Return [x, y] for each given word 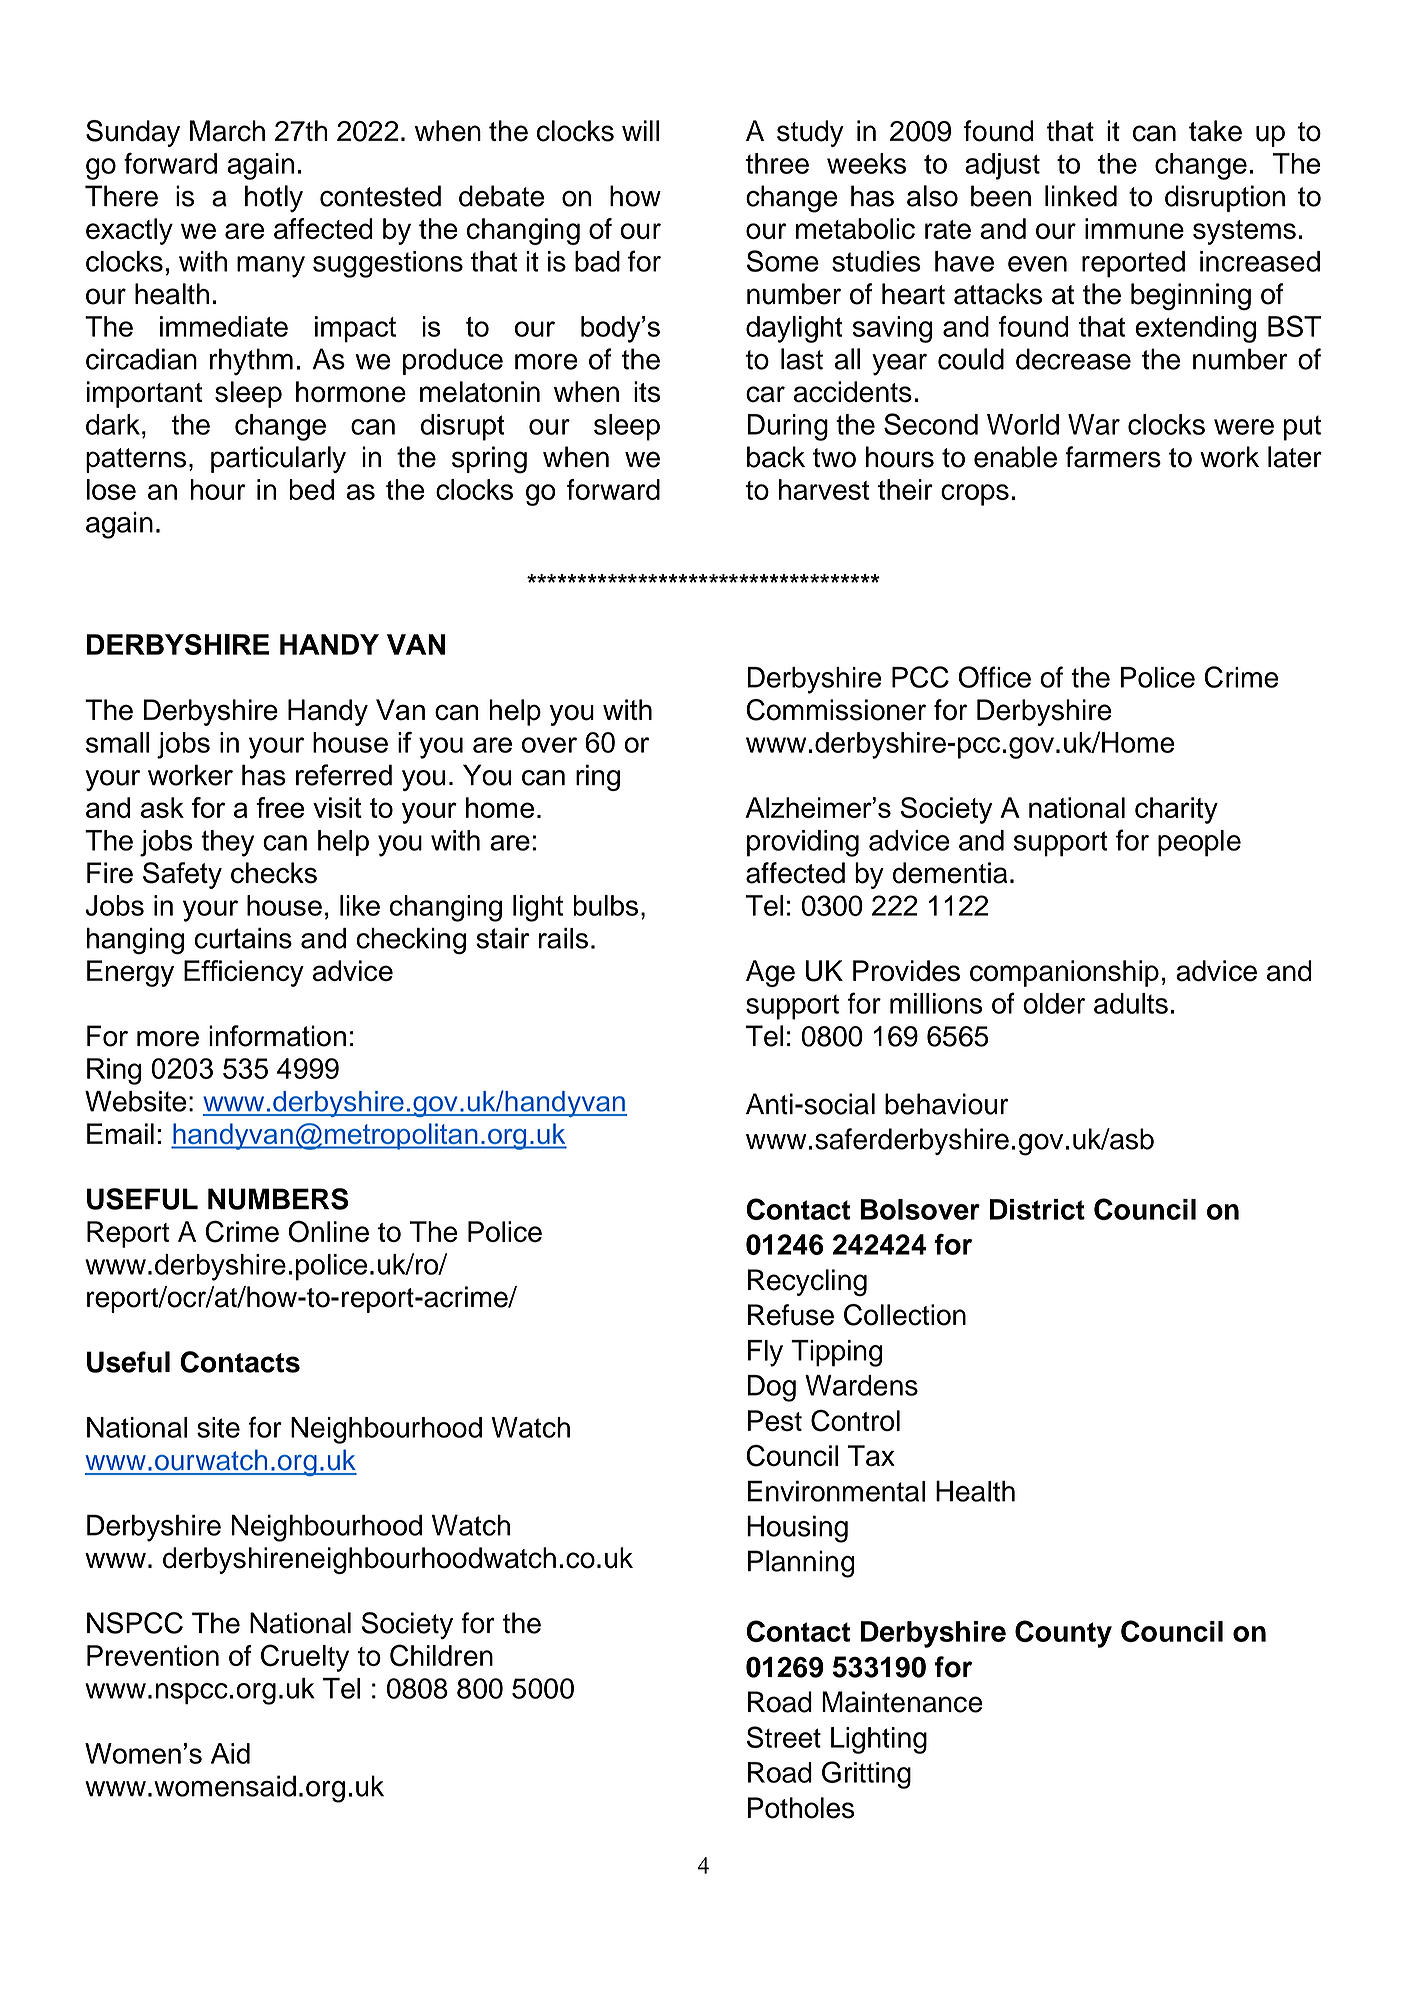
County [1063, 1634]
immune [1134, 228]
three [777, 163]
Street [784, 1737]
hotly [274, 198]
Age [770, 973]
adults [1131, 1003]
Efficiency [244, 973]
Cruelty [305, 1658]
